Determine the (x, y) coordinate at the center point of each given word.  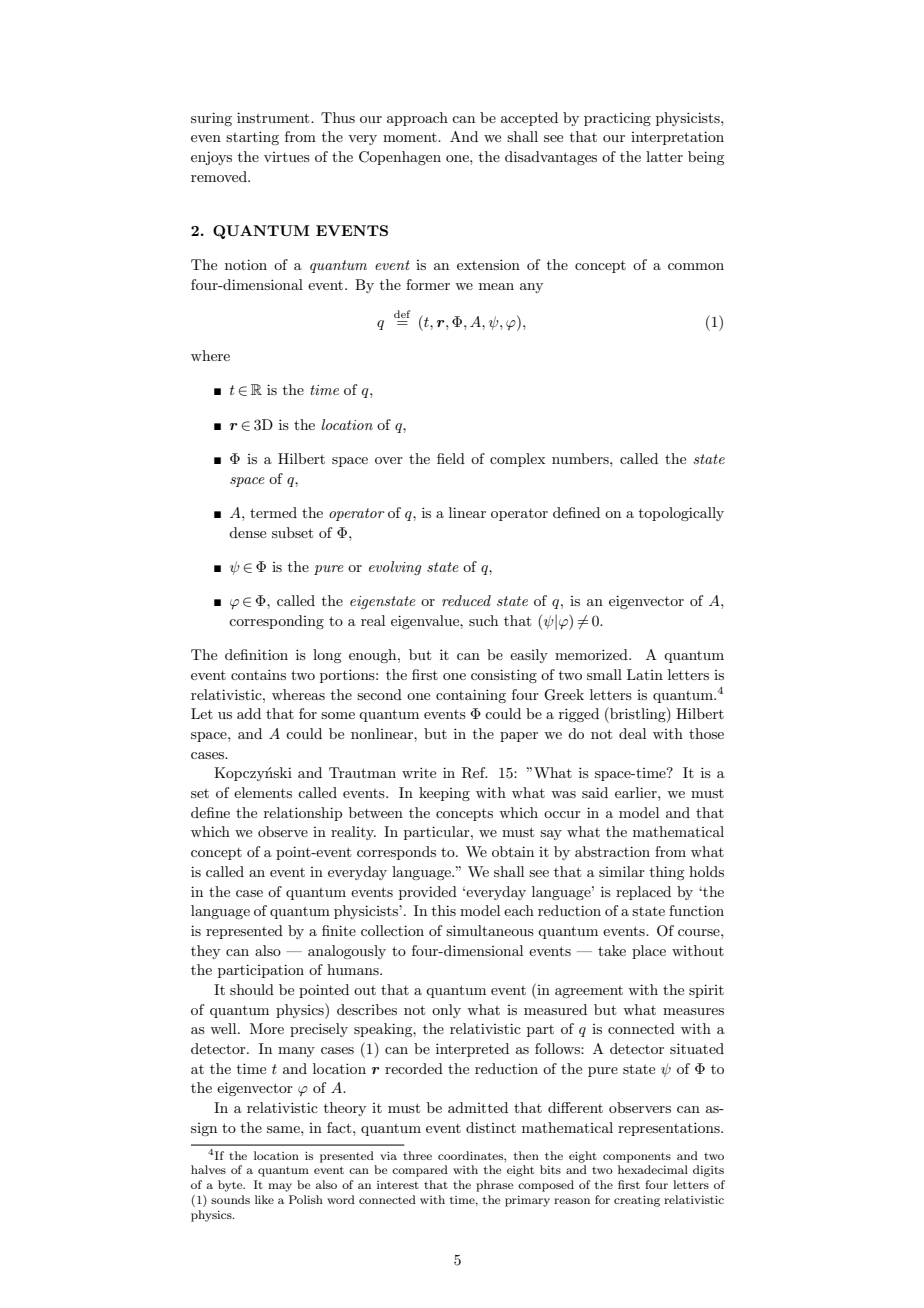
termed (273, 512)
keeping (444, 794)
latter (664, 156)
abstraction (612, 851)
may (280, 1187)
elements (263, 792)
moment (411, 137)
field (451, 458)
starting (252, 138)
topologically (681, 514)
